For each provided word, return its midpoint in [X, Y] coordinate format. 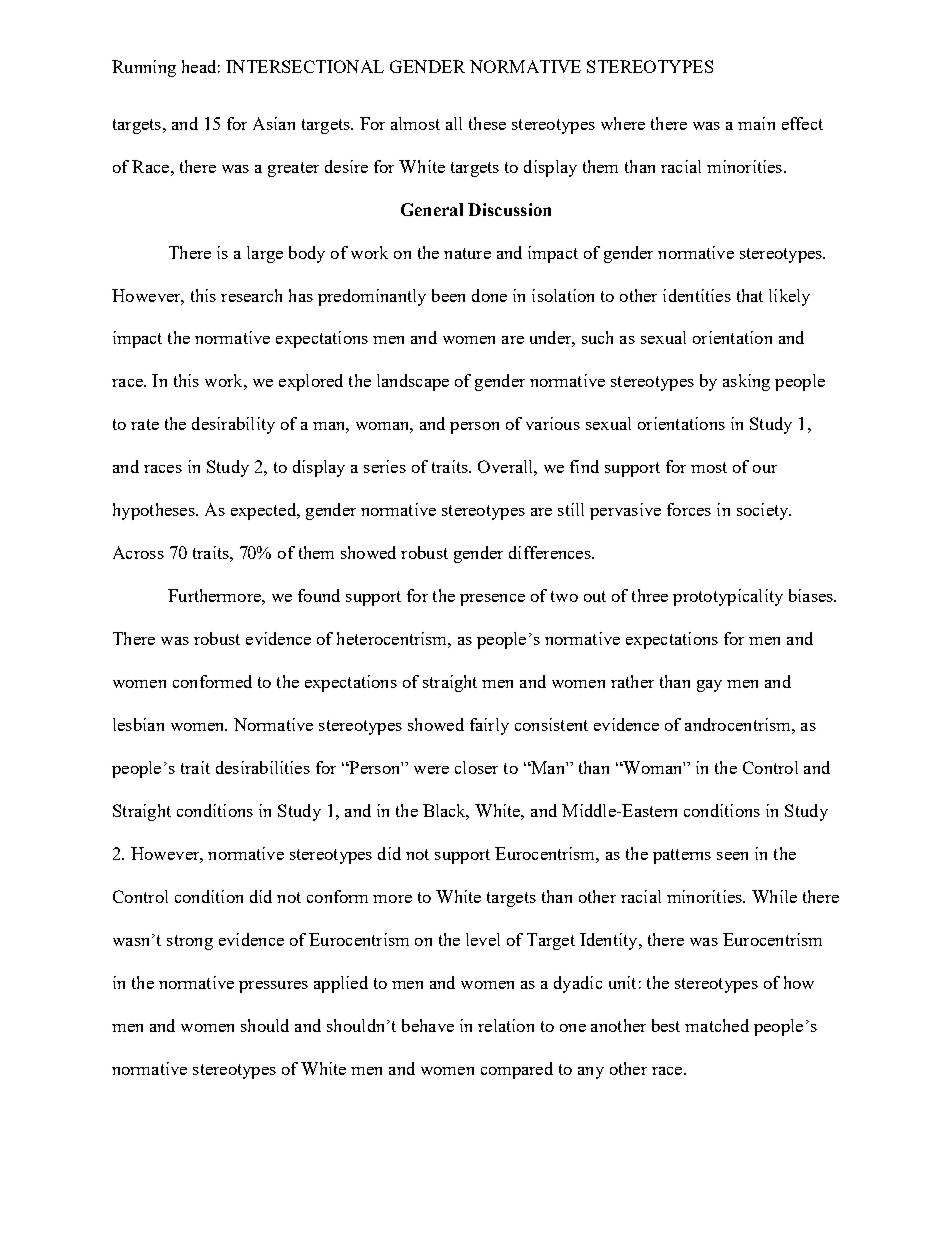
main [756, 123]
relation [506, 1025]
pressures [273, 987]
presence [492, 600]
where [623, 123]
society [764, 511]
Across [138, 552]
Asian [274, 123]
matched [717, 1025]
